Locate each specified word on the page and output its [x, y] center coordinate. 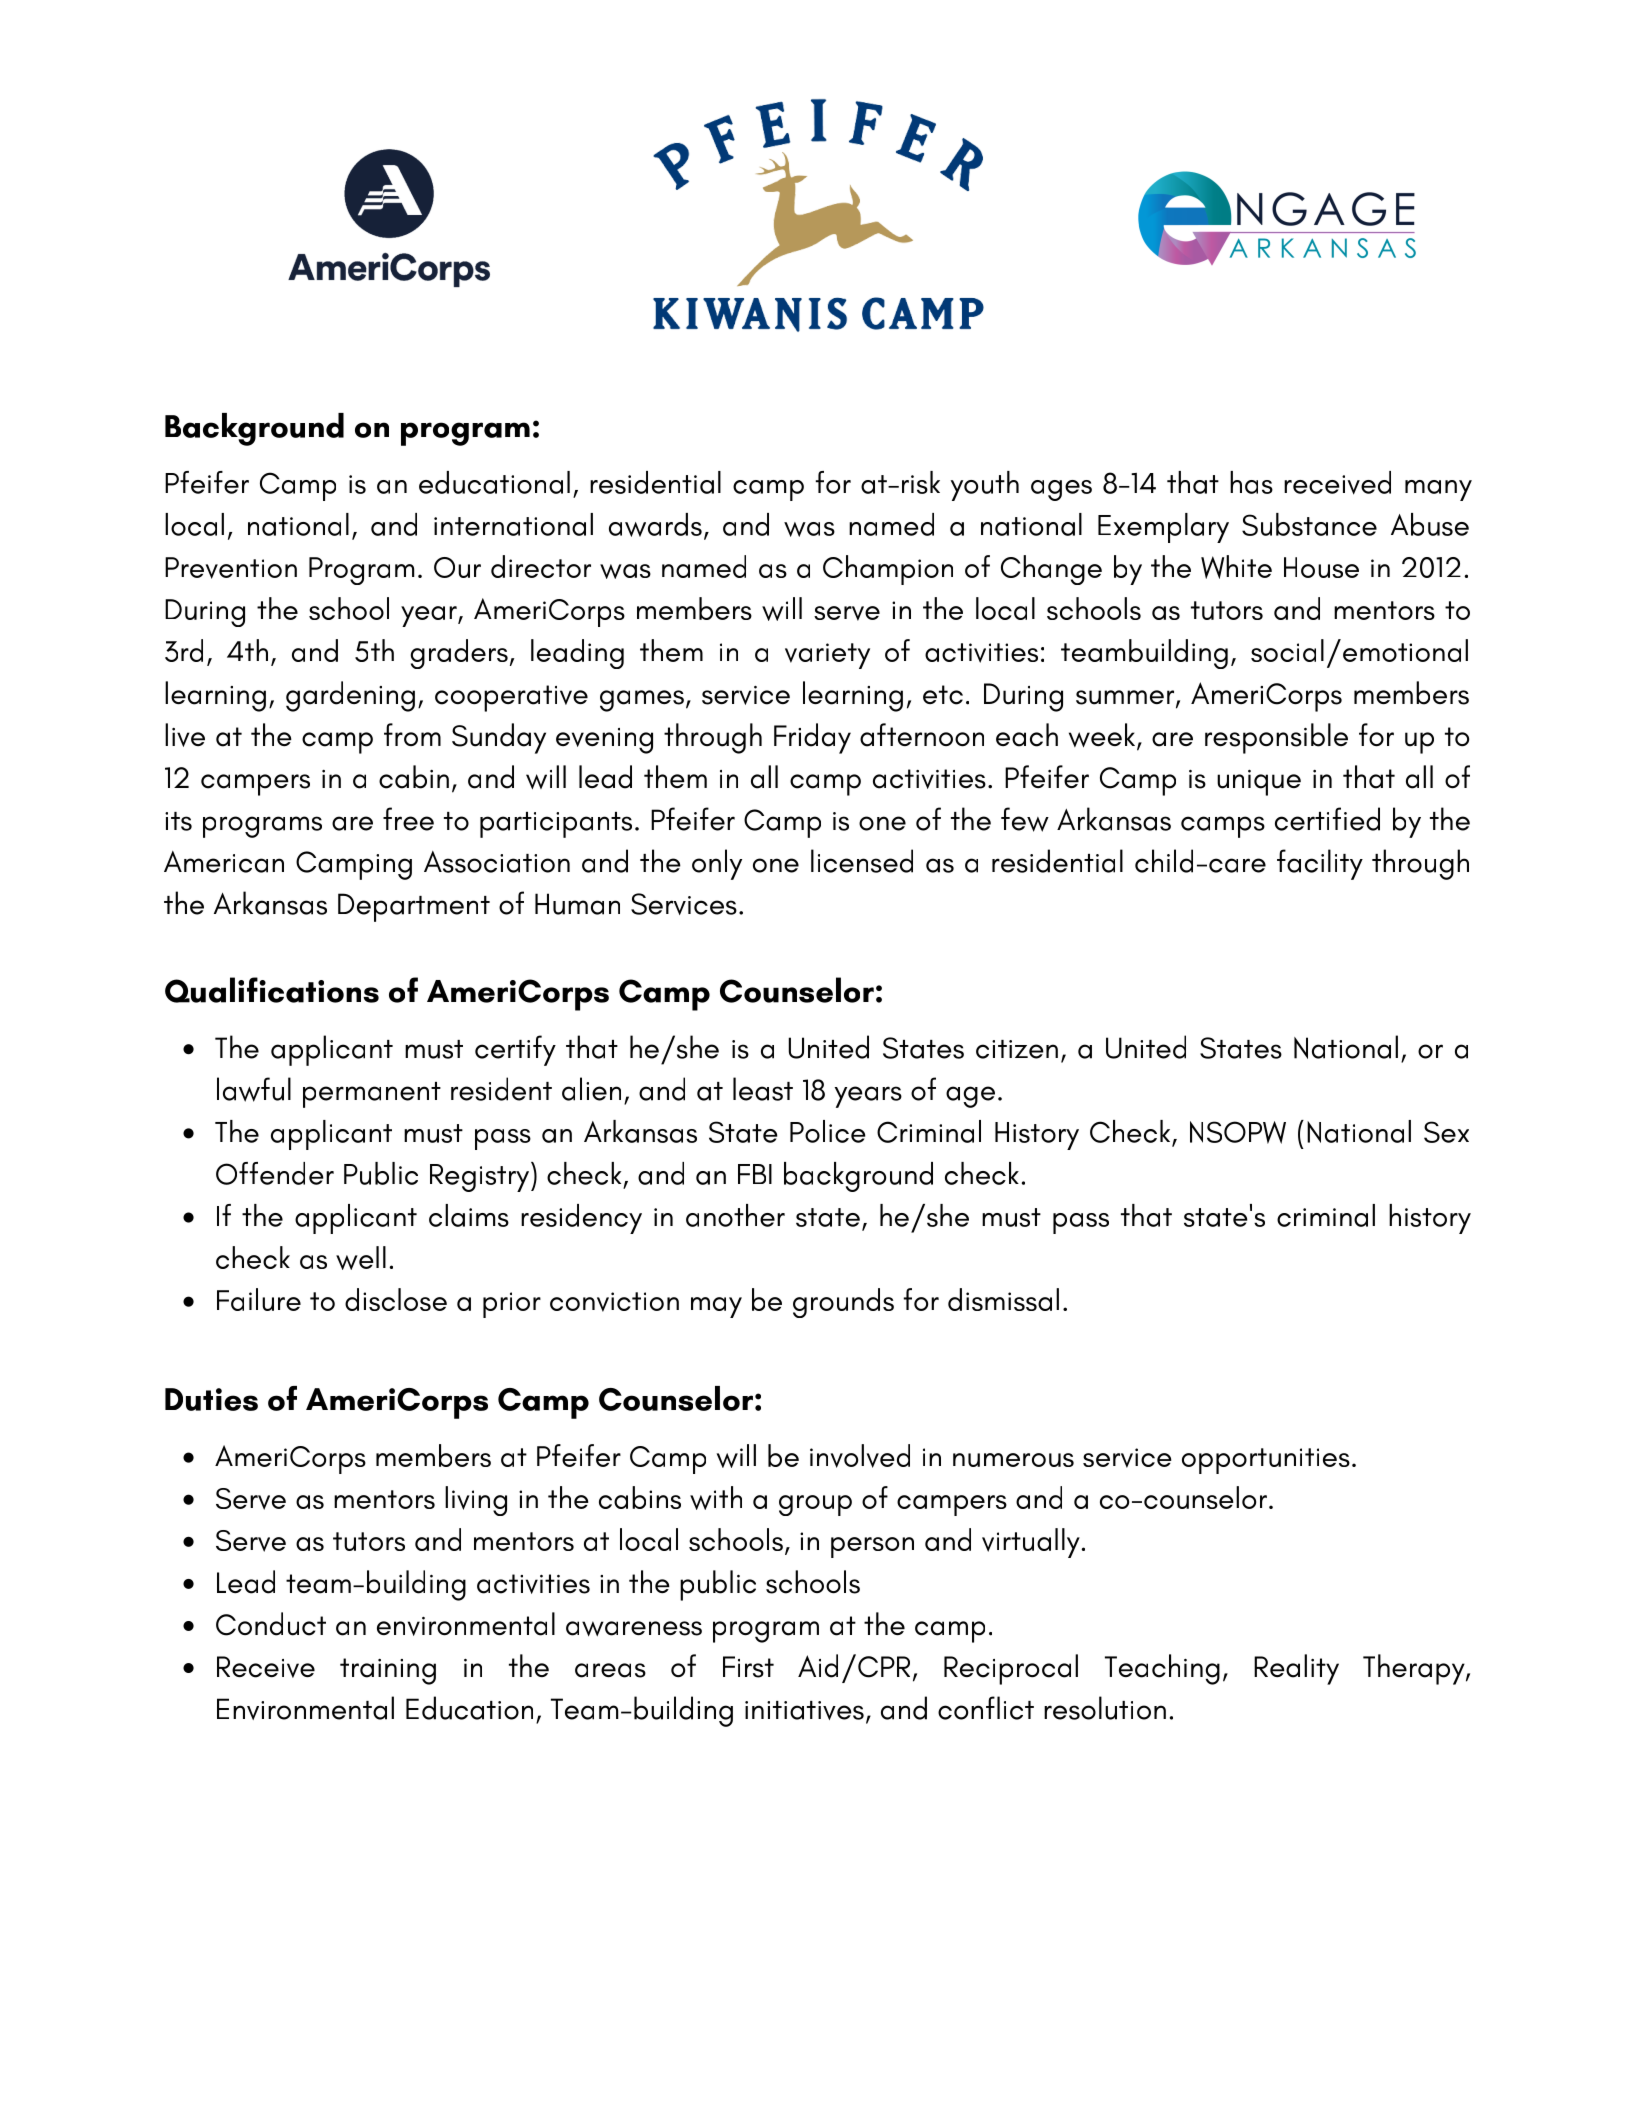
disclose [396, 1299]
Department [414, 907]
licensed [862, 861]
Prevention [231, 568]
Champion [888, 570]
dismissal [1003, 1299]
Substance [1309, 524]
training [388, 1671]
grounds [843, 1303]
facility [1320, 864]
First [748, 1667]
